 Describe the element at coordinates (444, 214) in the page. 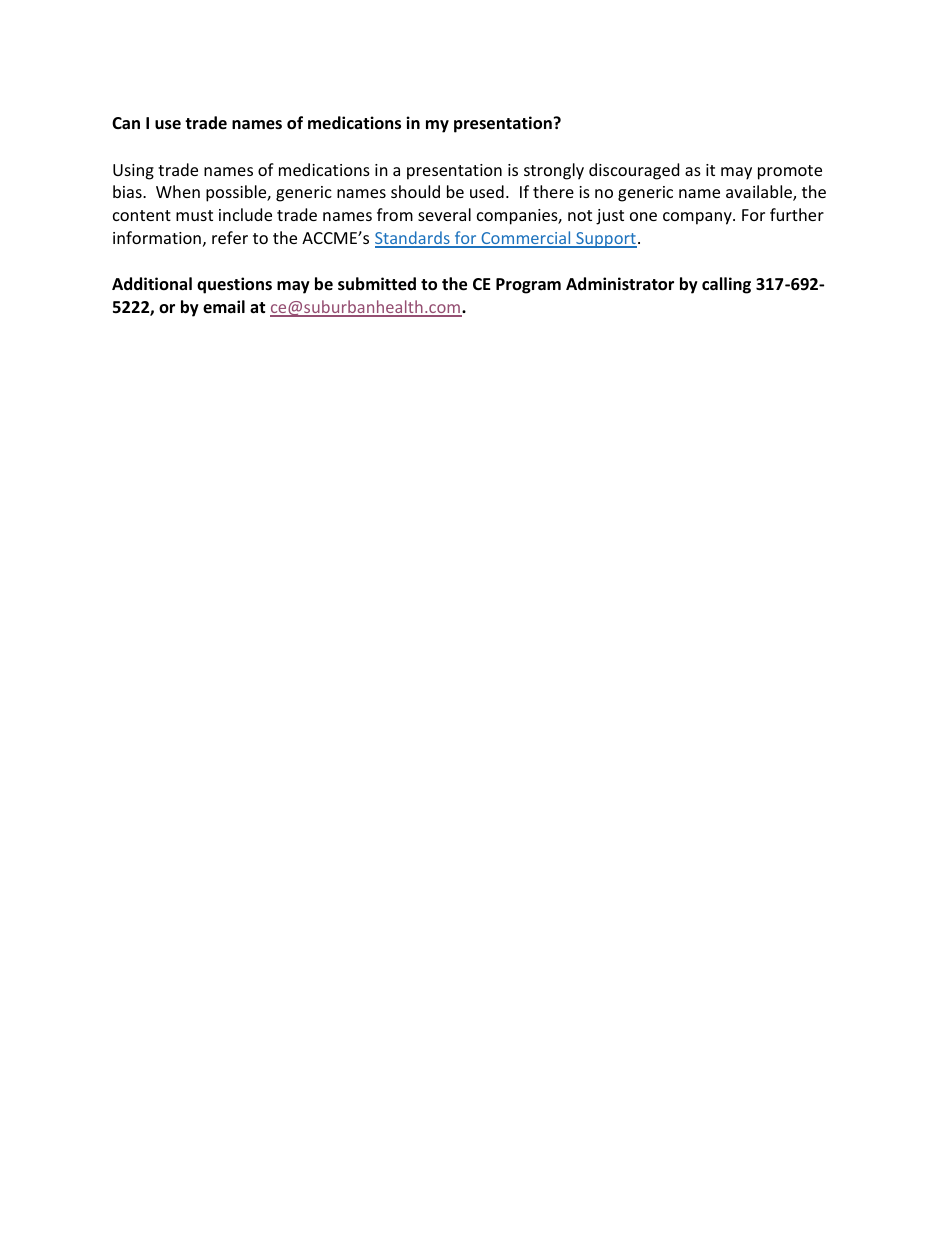

I see `several` at that location.
